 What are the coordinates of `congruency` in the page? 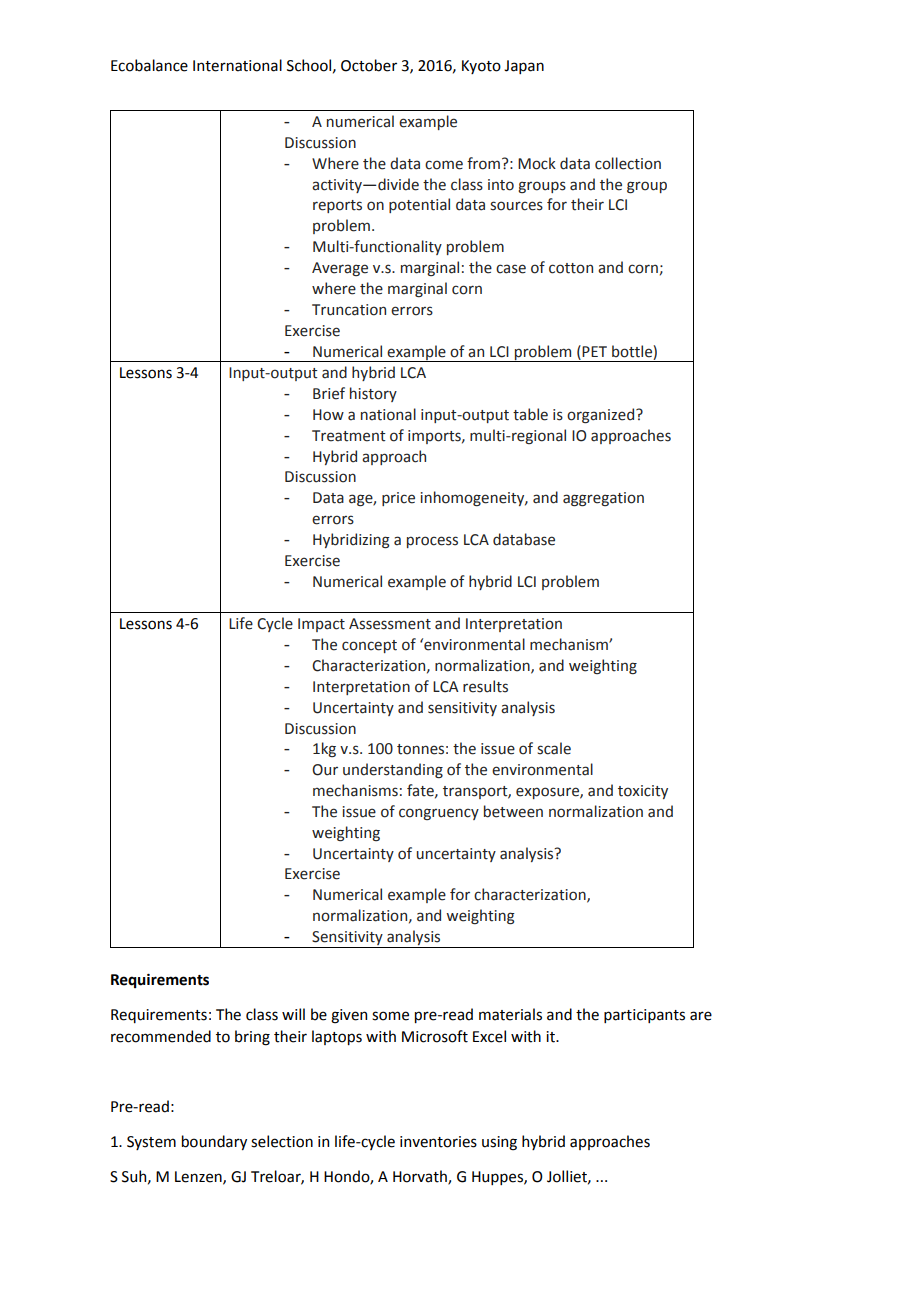 It's located at (439, 814).
